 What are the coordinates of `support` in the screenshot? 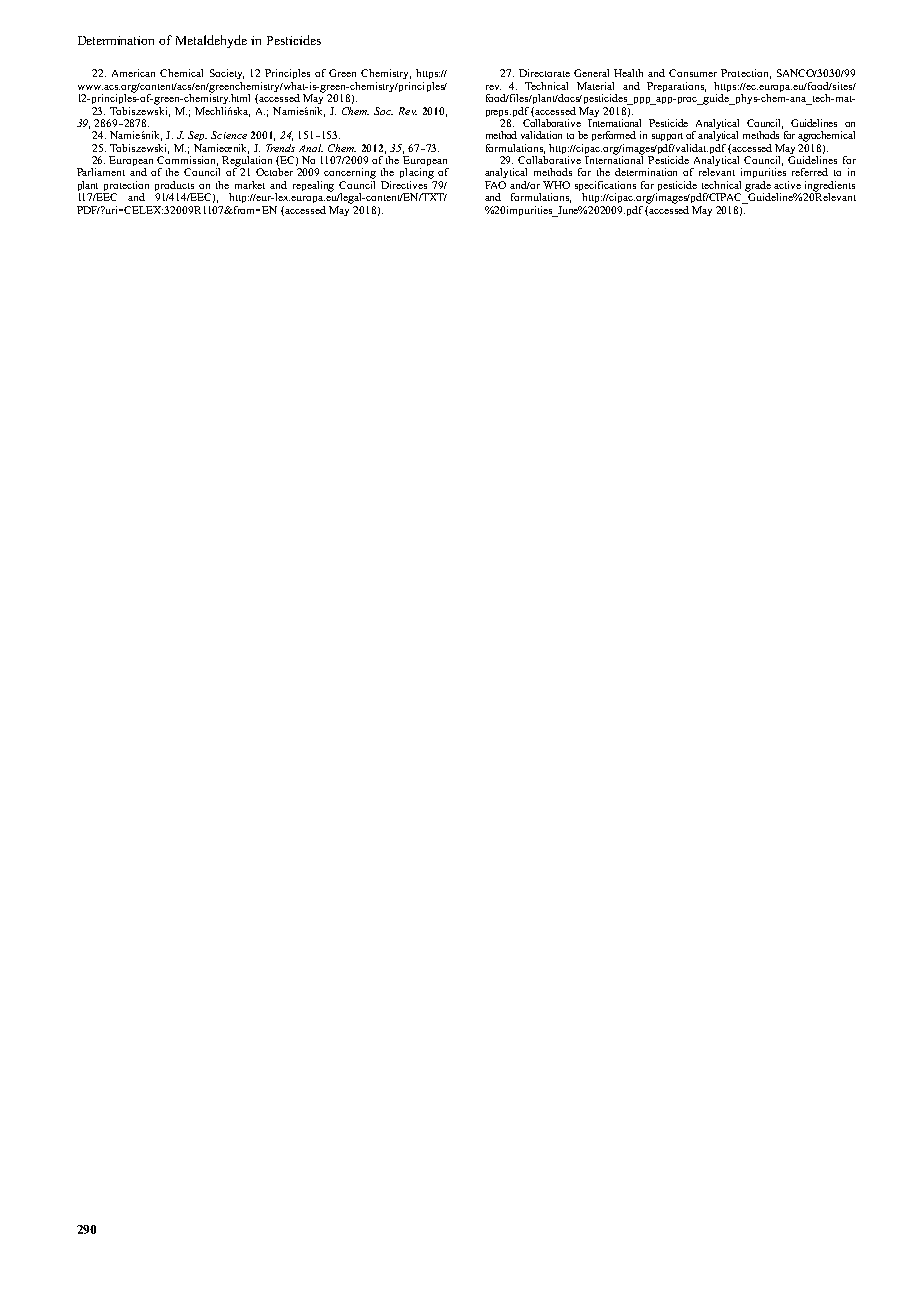 It's located at (667, 137).
